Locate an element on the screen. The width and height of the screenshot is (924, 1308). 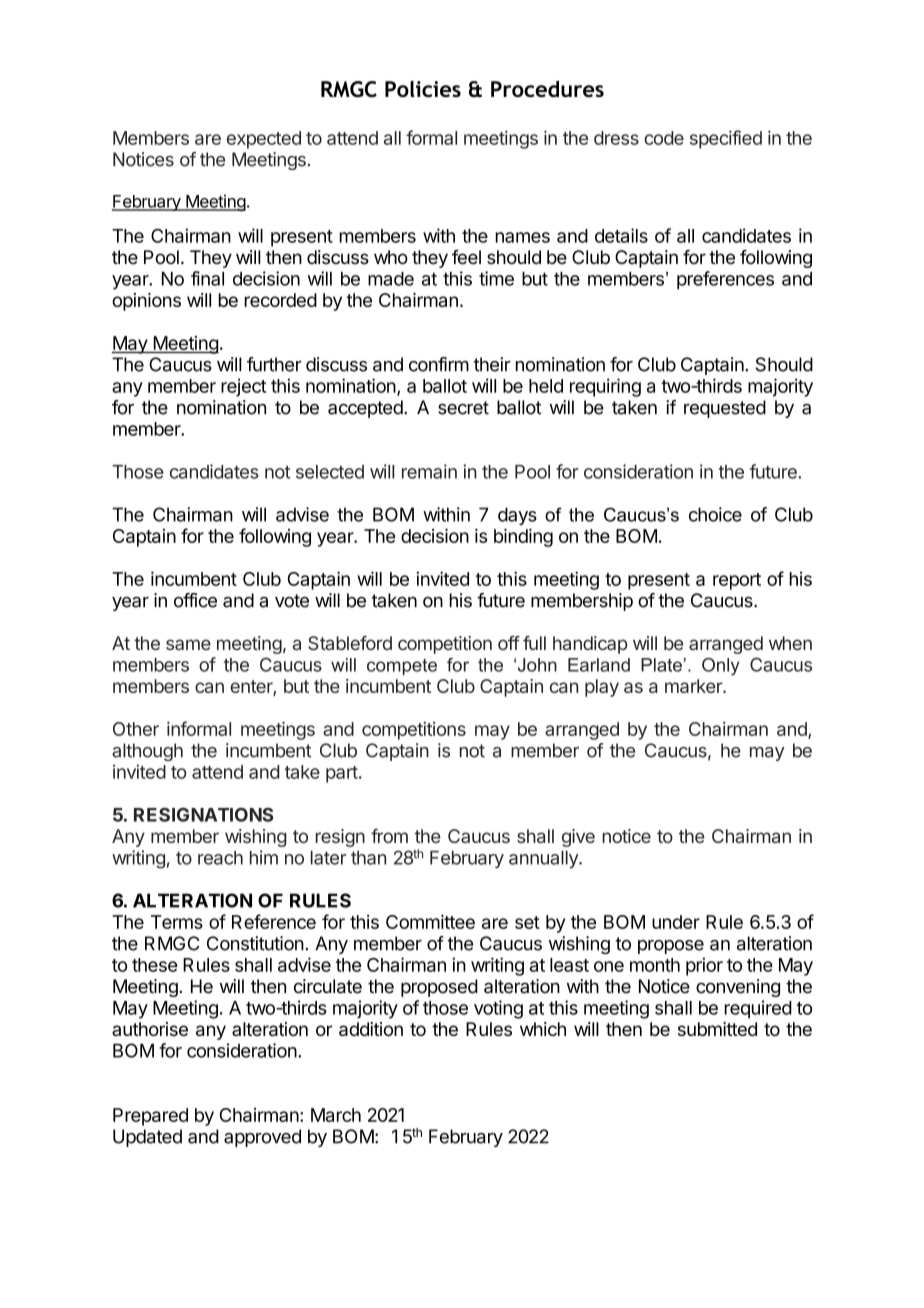
specified is located at coordinates (726, 139).
